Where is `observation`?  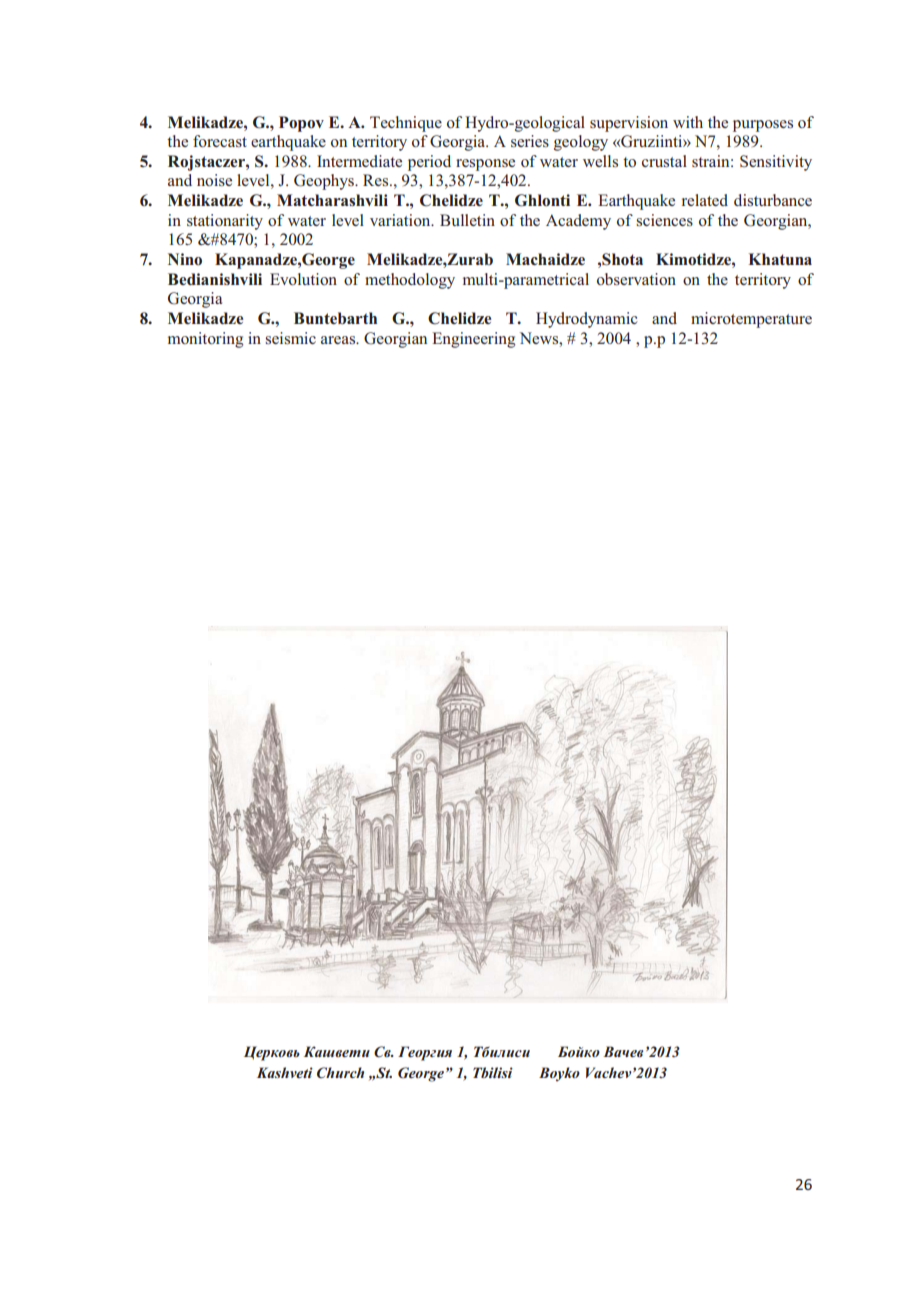 observation is located at coordinates (636, 279).
